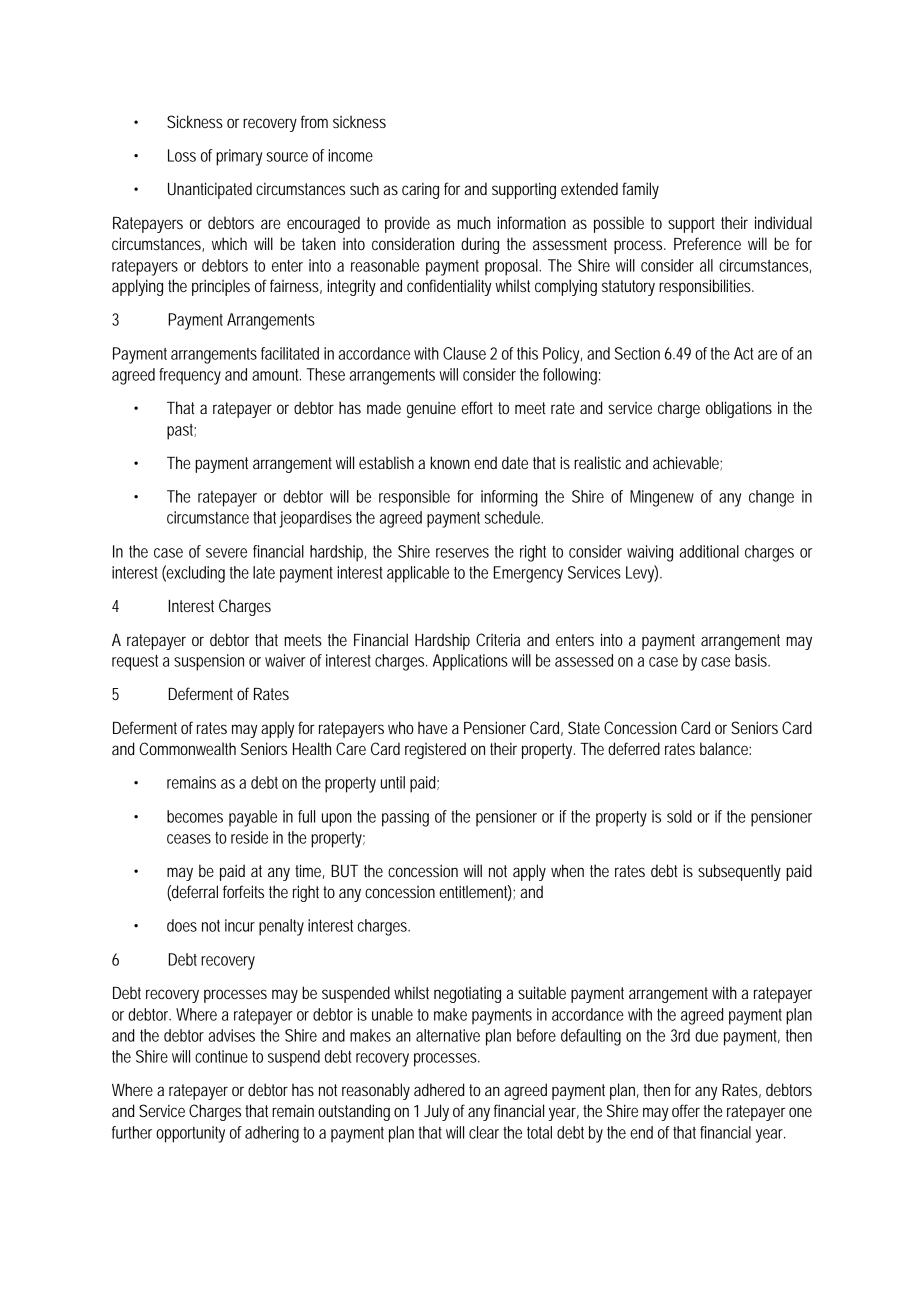  I want to click on suspension, so click(209, 662).
